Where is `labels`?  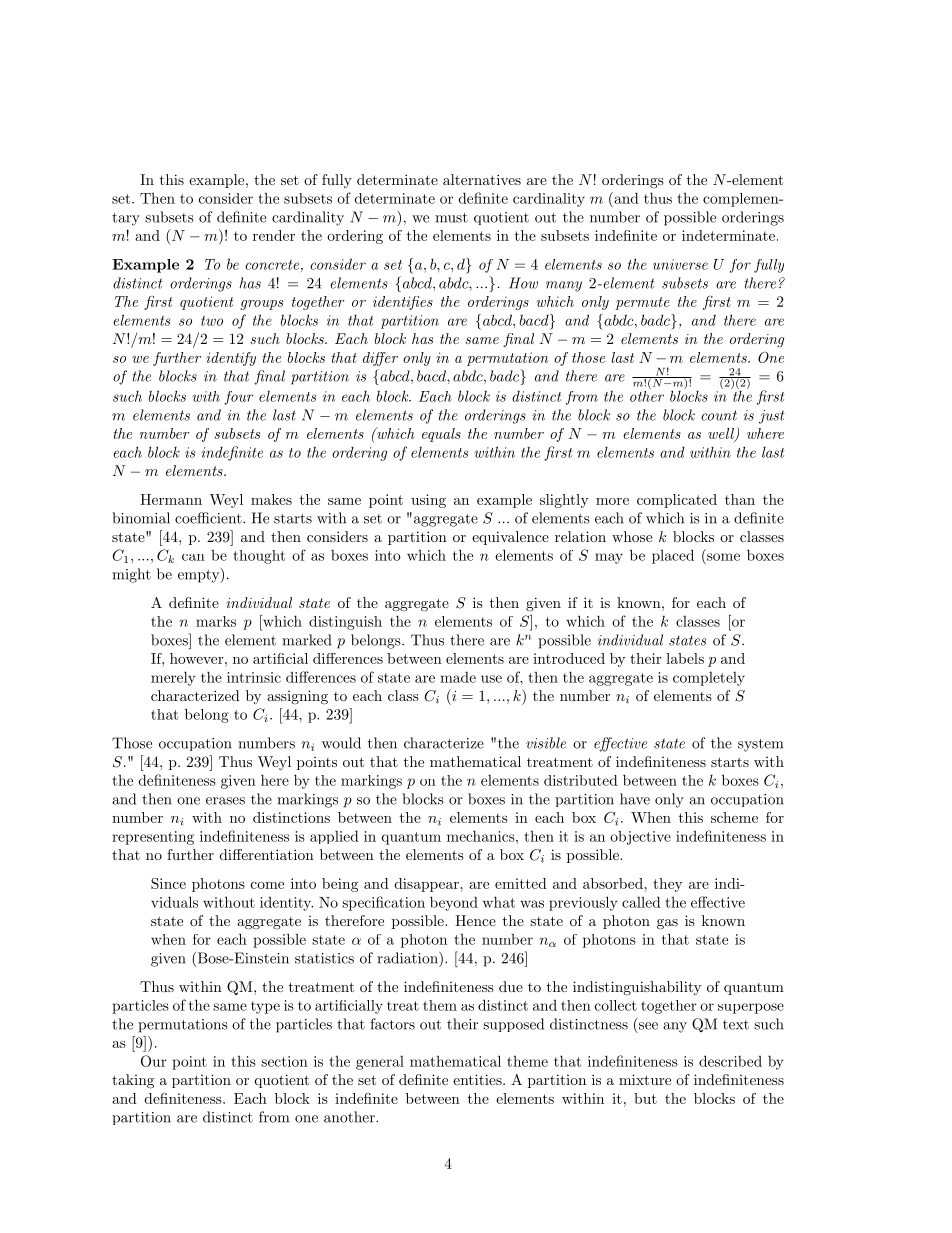 labels is located at coordinates (685, 658).
